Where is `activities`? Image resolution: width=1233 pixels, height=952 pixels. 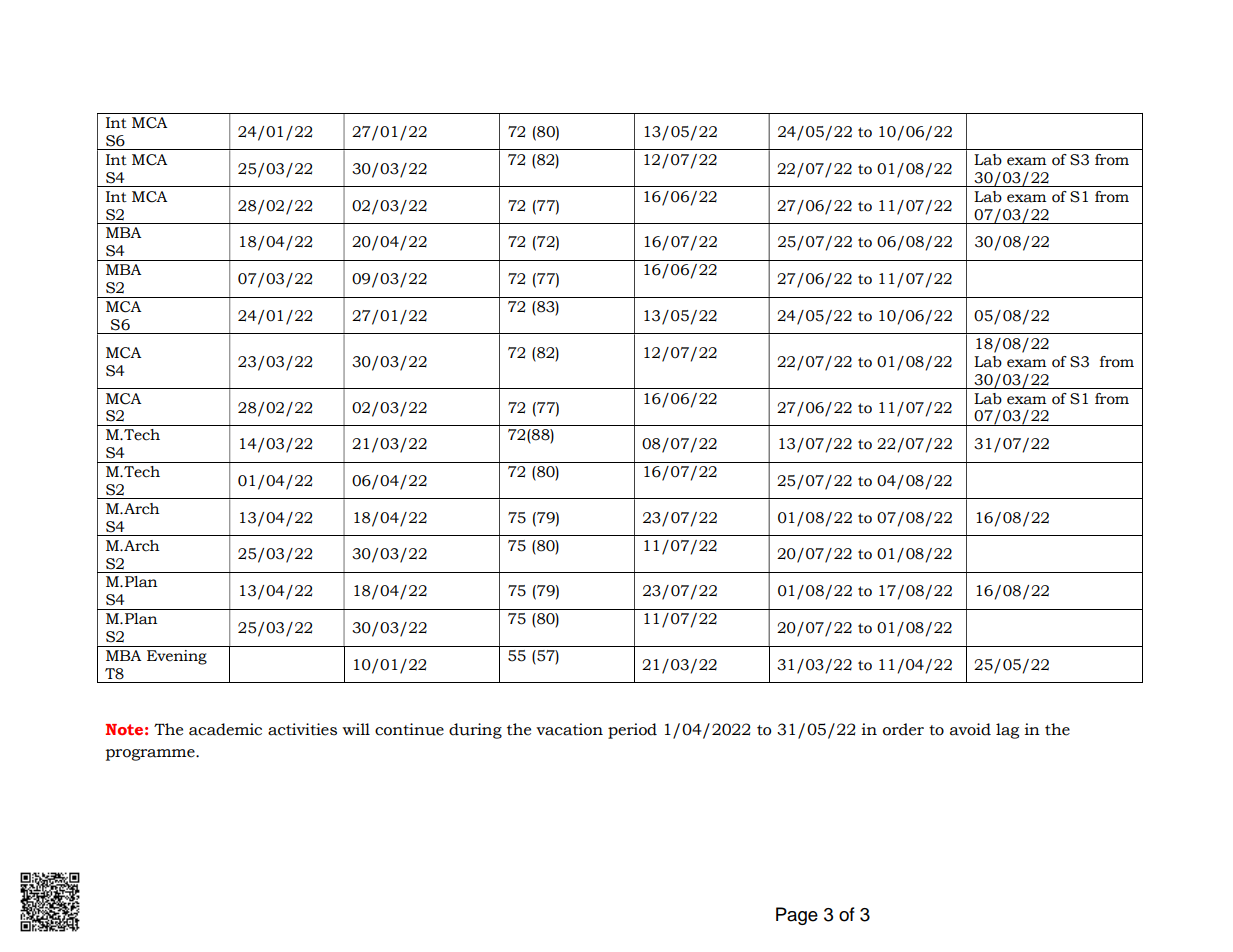 activities is located at coordinates (302, 729).
